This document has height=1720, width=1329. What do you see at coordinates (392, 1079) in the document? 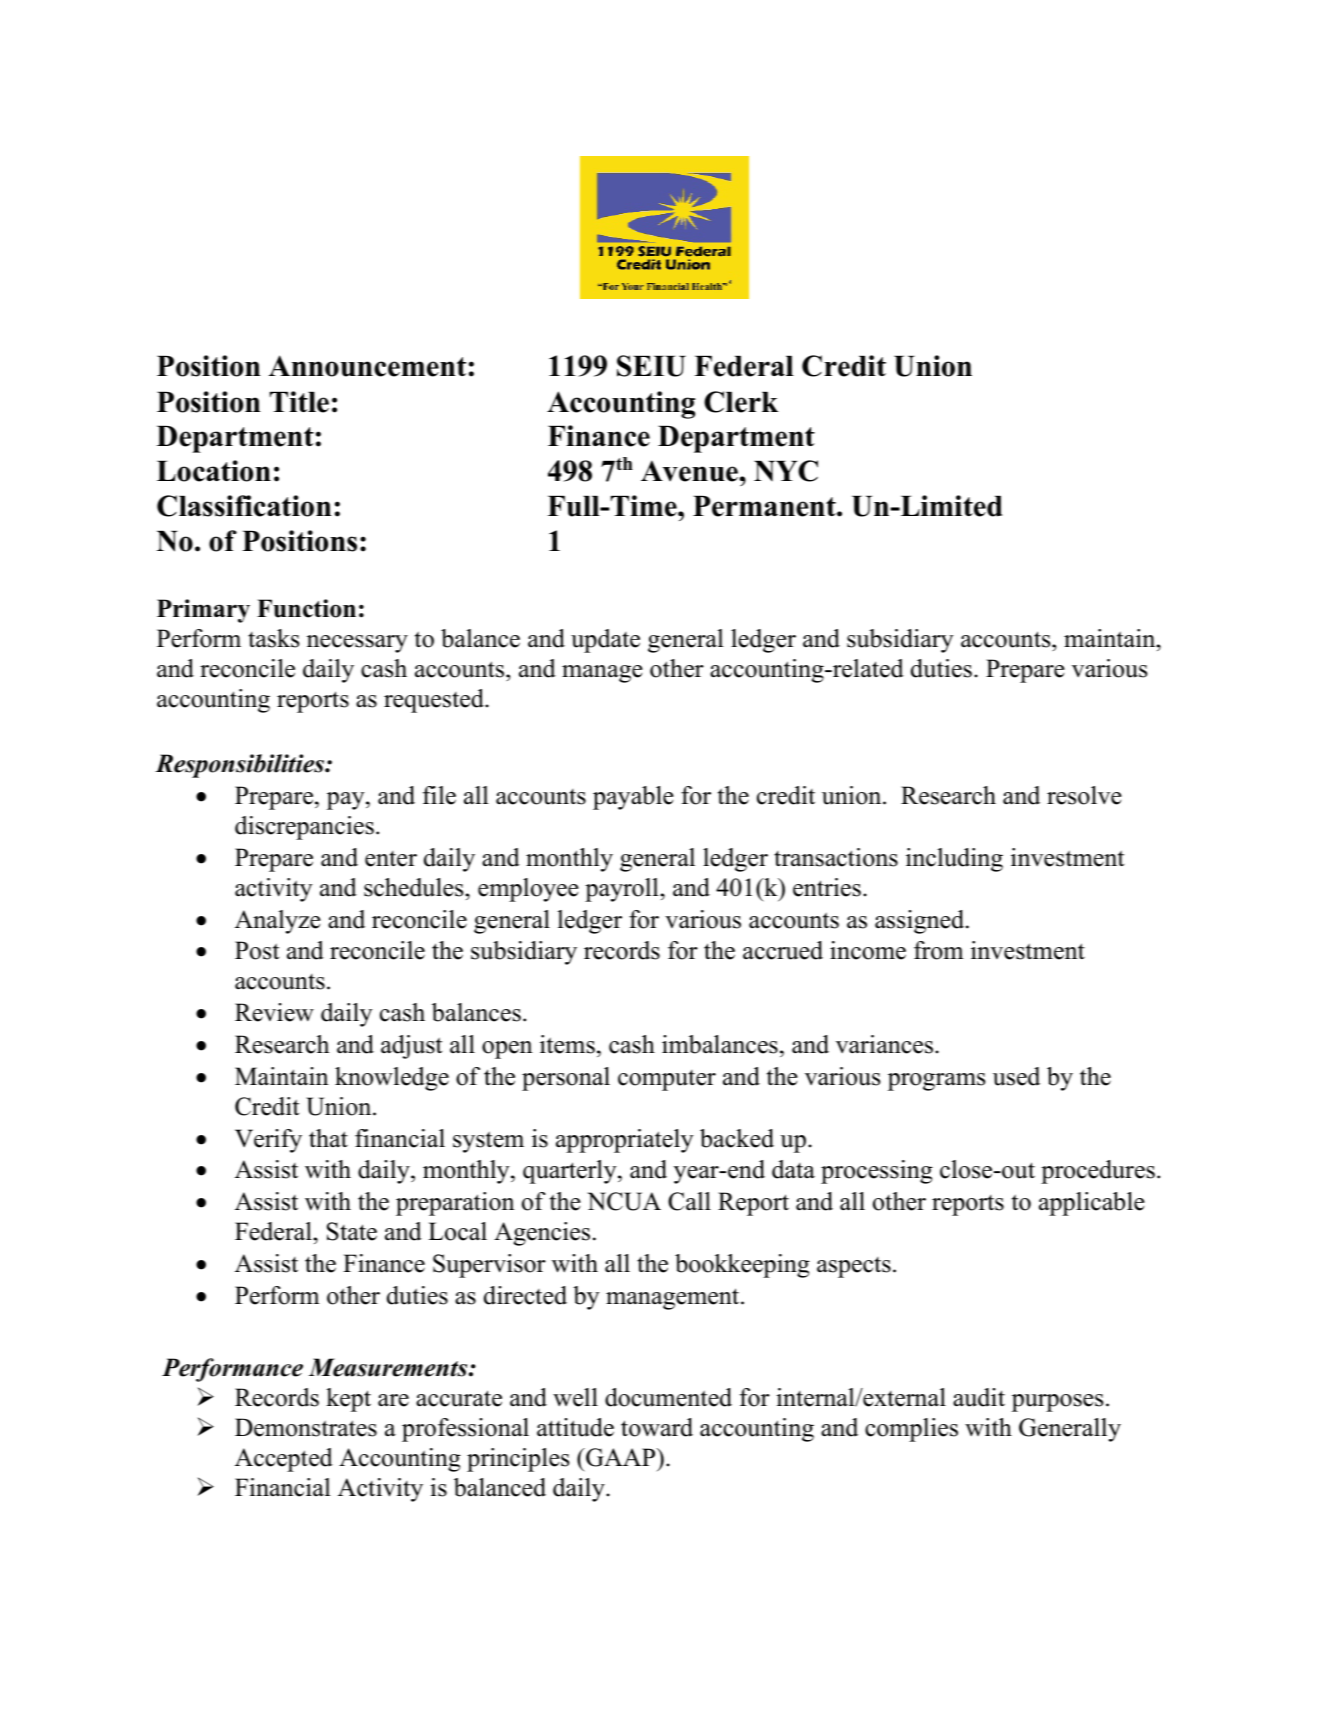
I see `knowledge` at bounding box center [392, 1079].
